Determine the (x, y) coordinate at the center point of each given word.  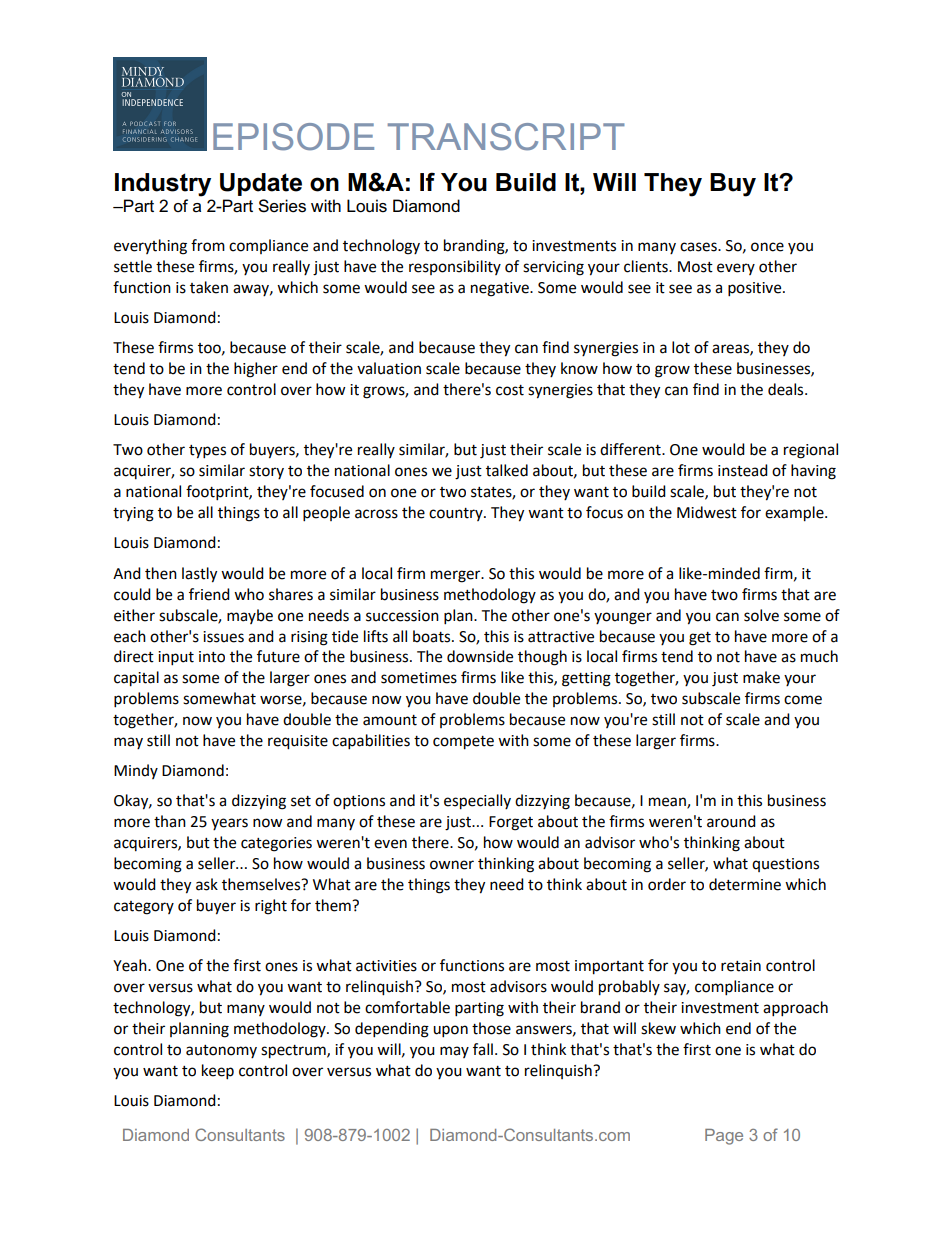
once (767, 247)
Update (261, 184)
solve (761, 615)
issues (223, 637)
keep (218, 1072)
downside (480, 656)
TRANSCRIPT (506, 137)
